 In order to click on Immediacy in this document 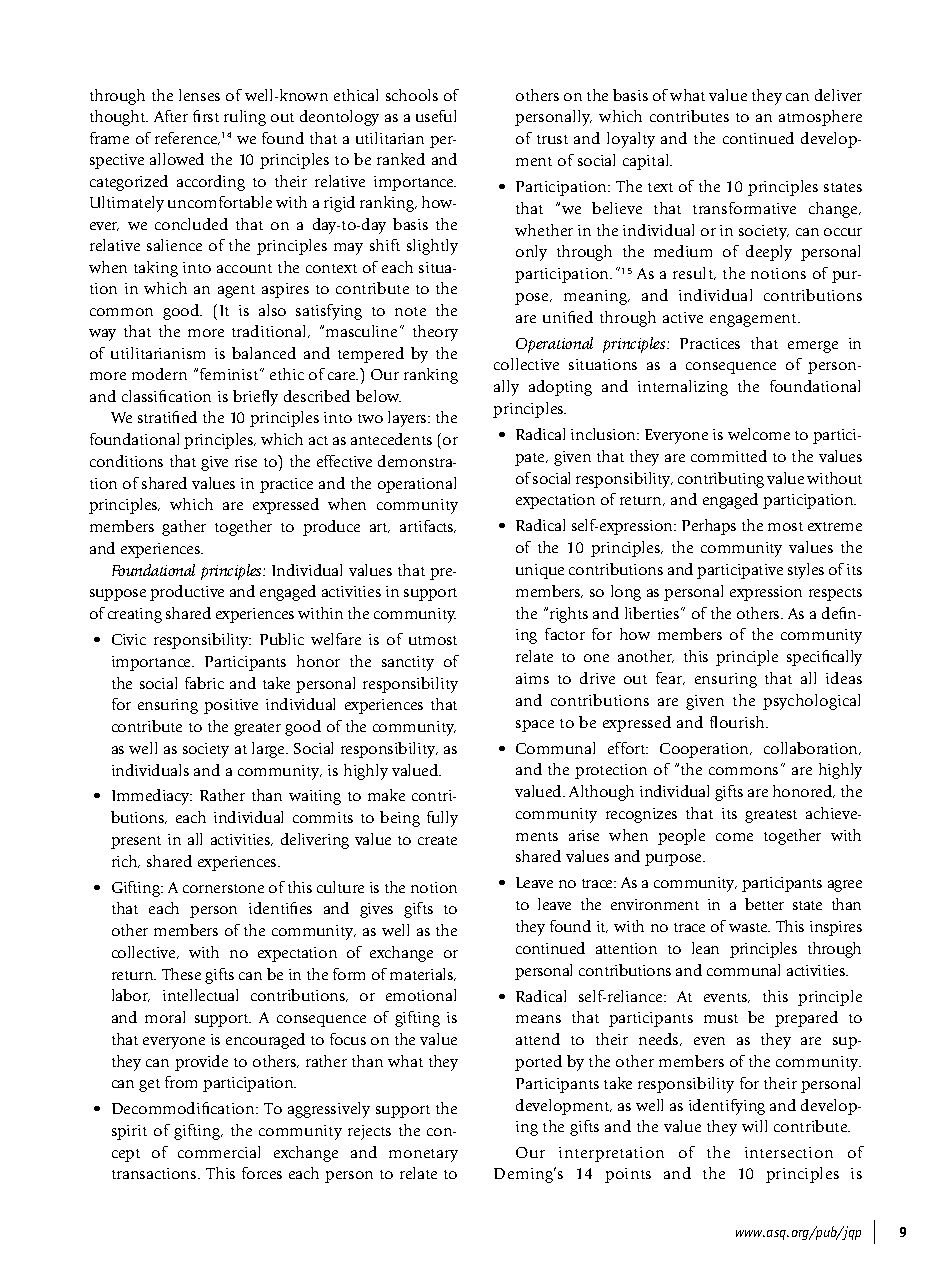, I will do `click(152, 797)`.
